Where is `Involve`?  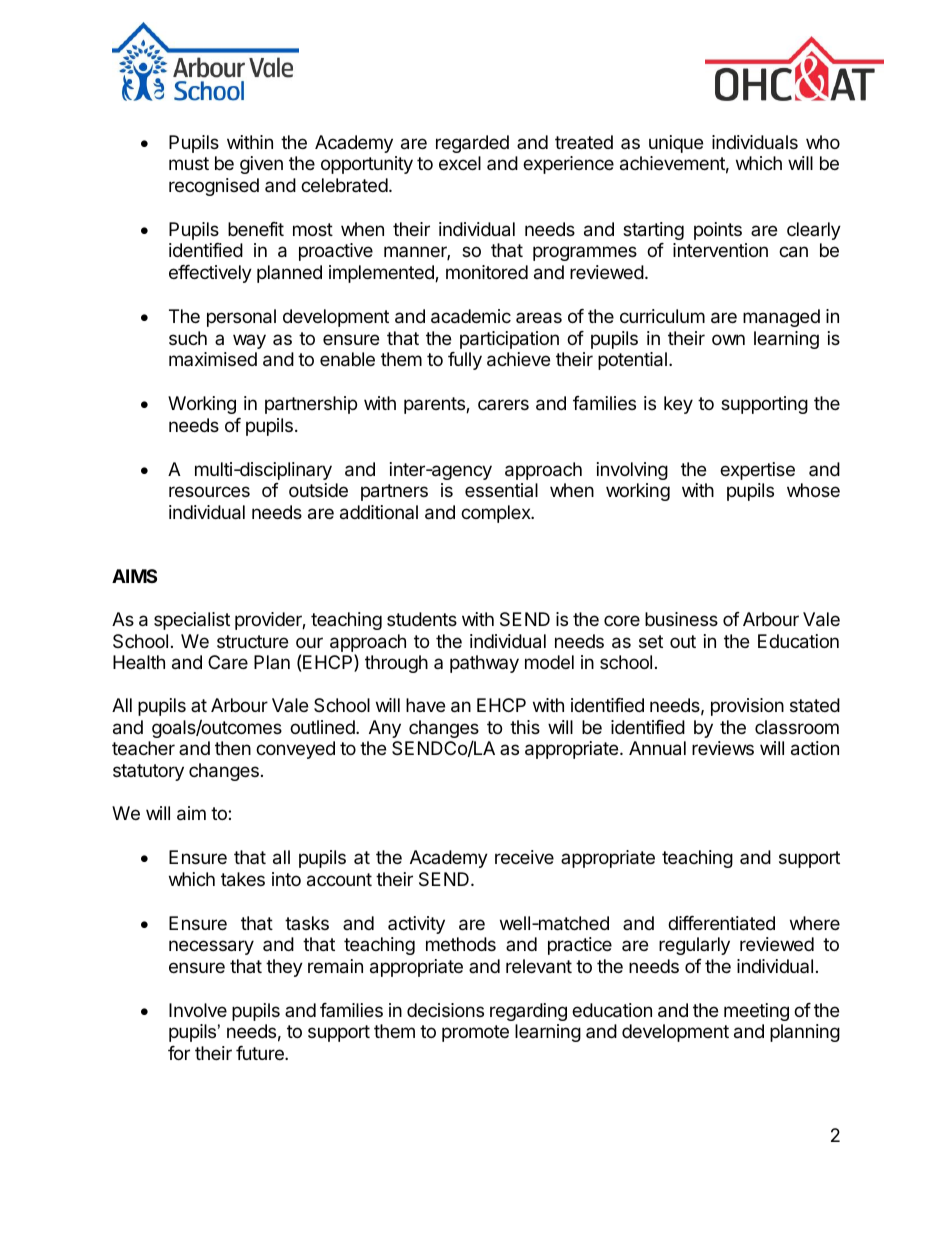
Involve is located at coordinates (198, 1010).
